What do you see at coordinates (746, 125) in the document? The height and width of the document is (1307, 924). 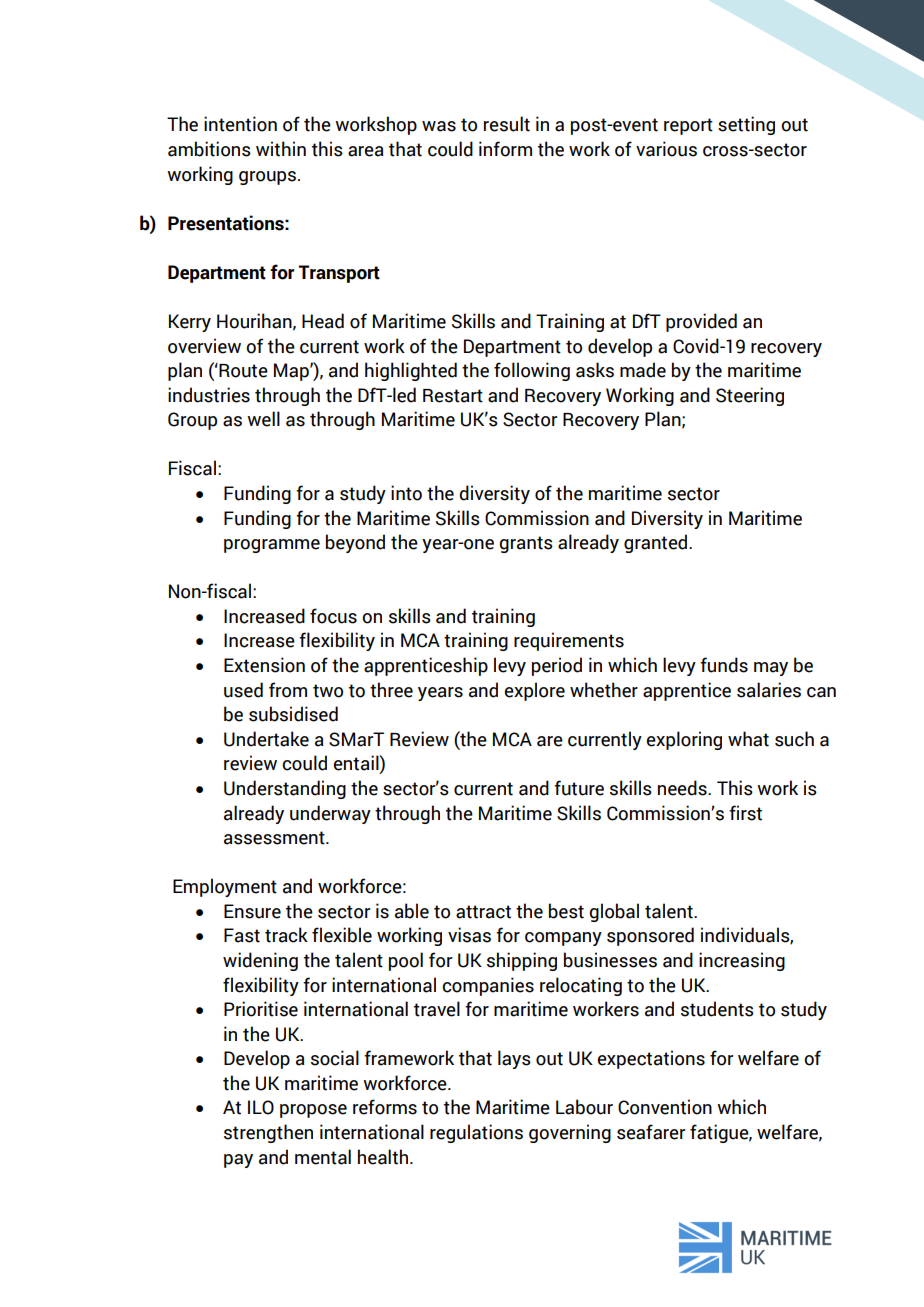 I see `setting` at bounding box center [746, 125].
